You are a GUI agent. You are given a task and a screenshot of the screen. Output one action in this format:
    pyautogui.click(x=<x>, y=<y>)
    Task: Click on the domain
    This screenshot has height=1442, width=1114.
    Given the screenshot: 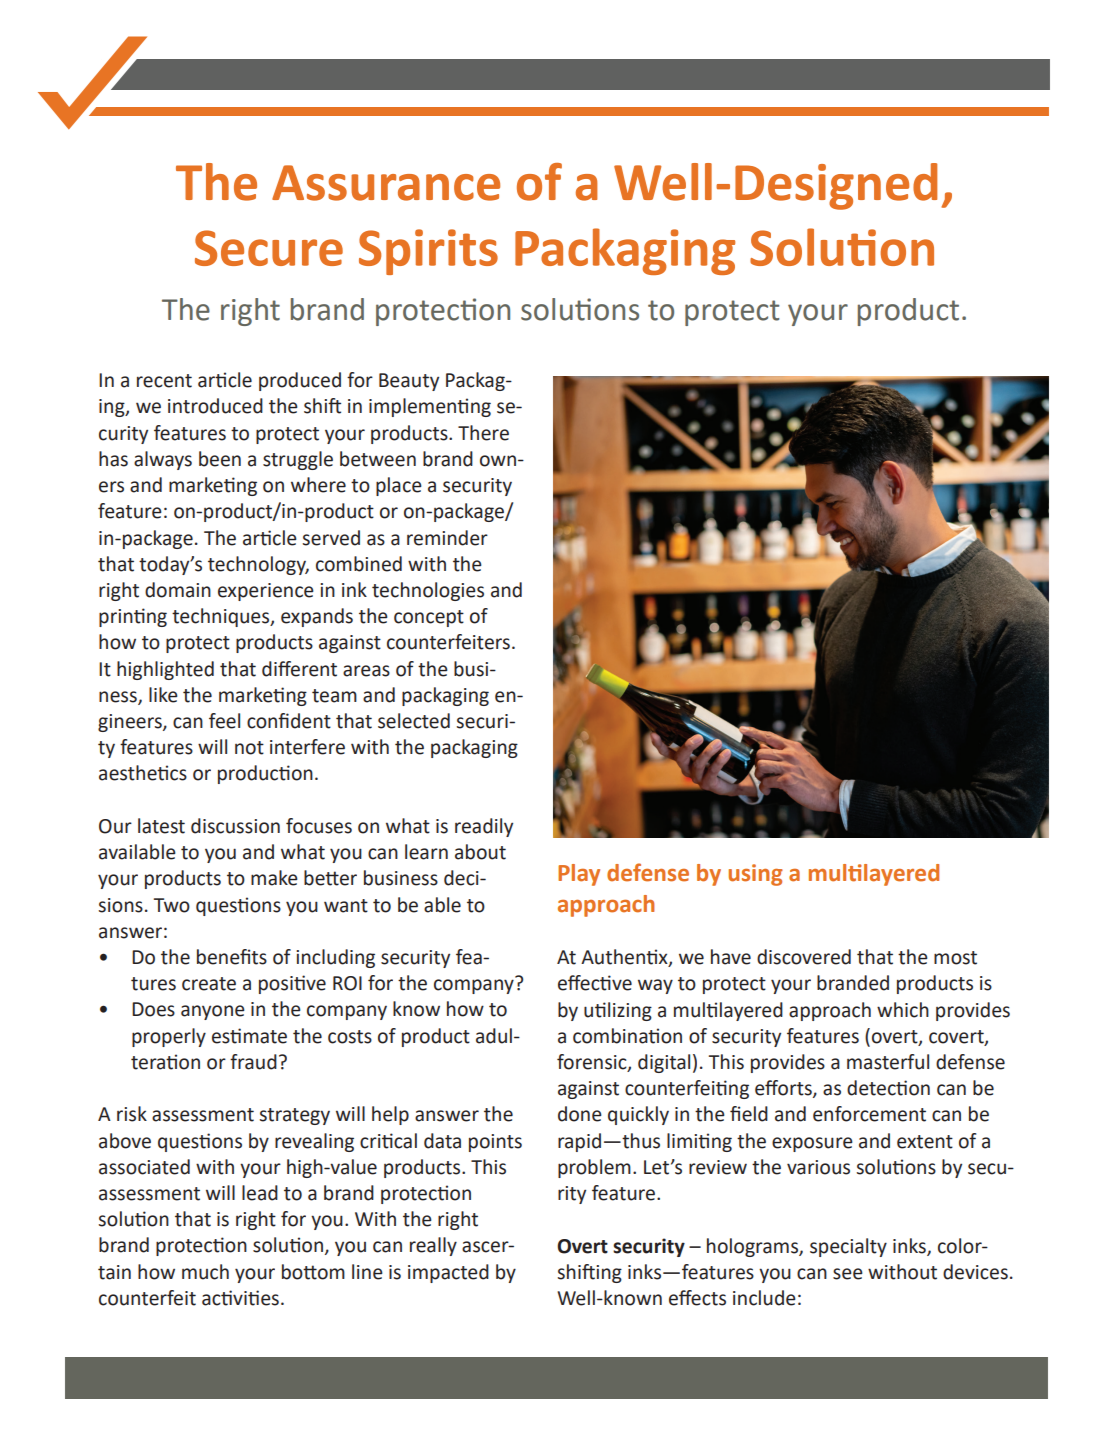 What is the action you would take?
    pyautogui.click(x=178, y=590)
